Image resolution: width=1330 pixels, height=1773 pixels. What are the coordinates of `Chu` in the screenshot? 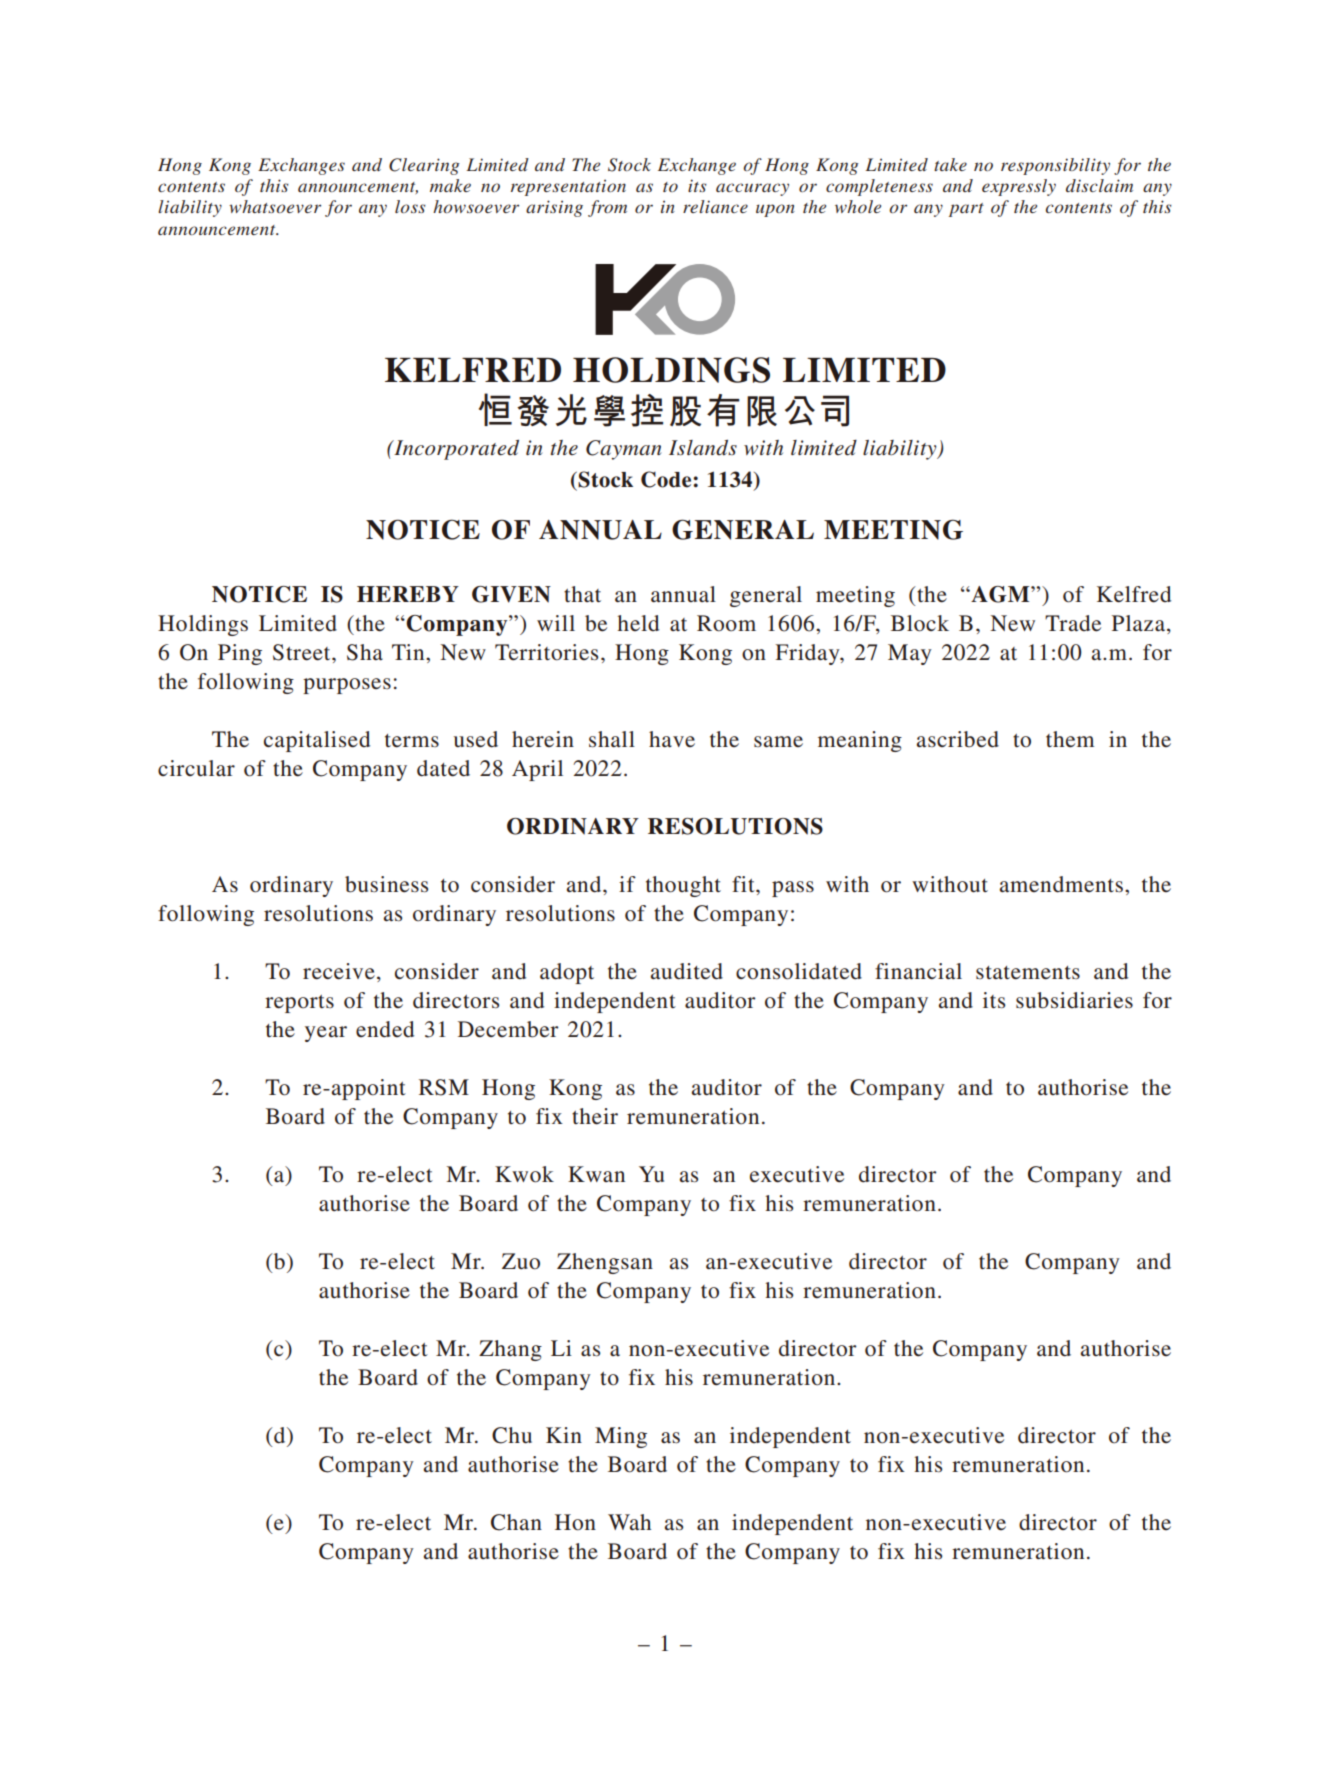 It's located at (512, 1435).
